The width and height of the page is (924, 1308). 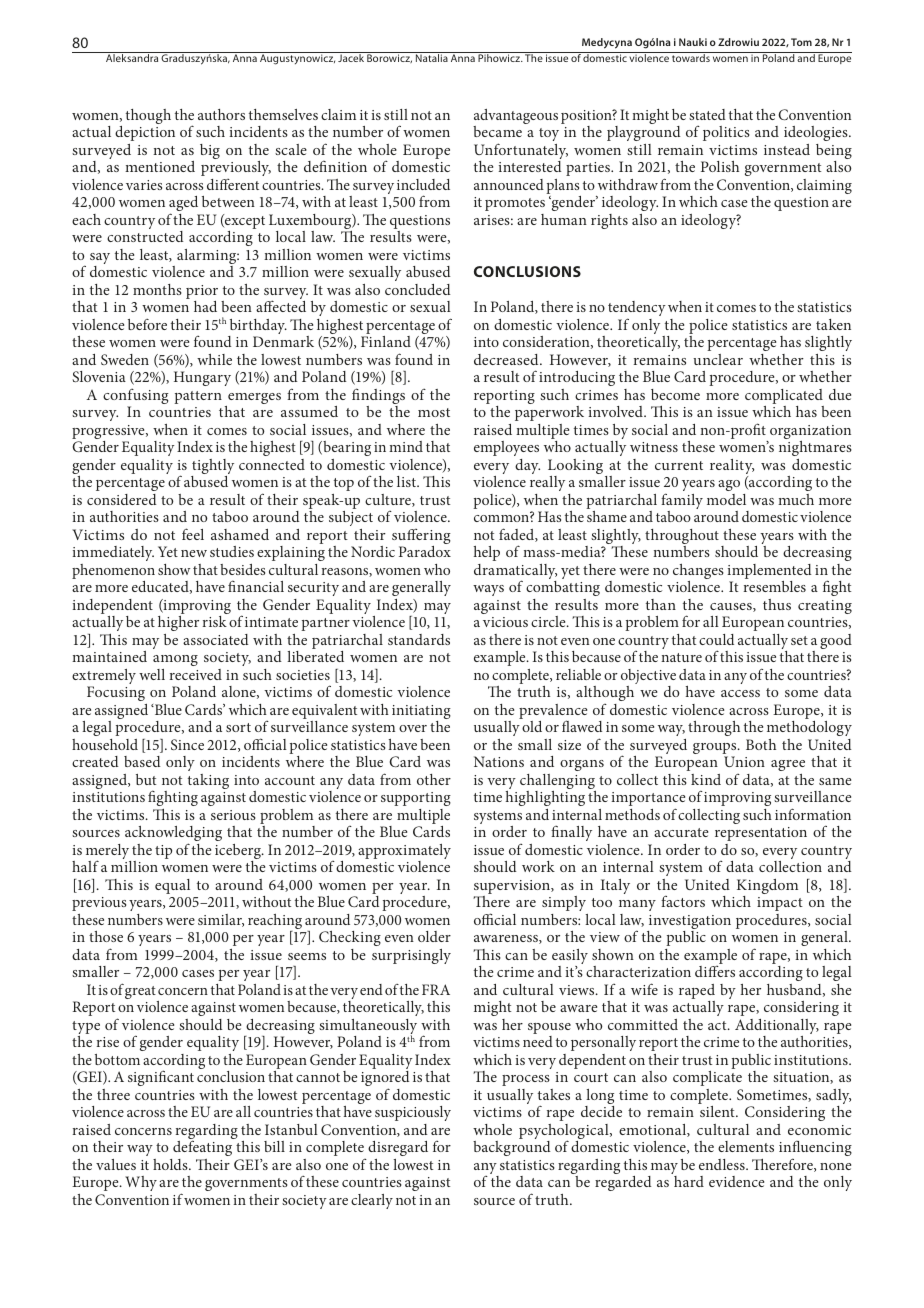 What do you see at coordinates (718, 359) in the page?
I see `unclear` at bounding box center [718, 359].
